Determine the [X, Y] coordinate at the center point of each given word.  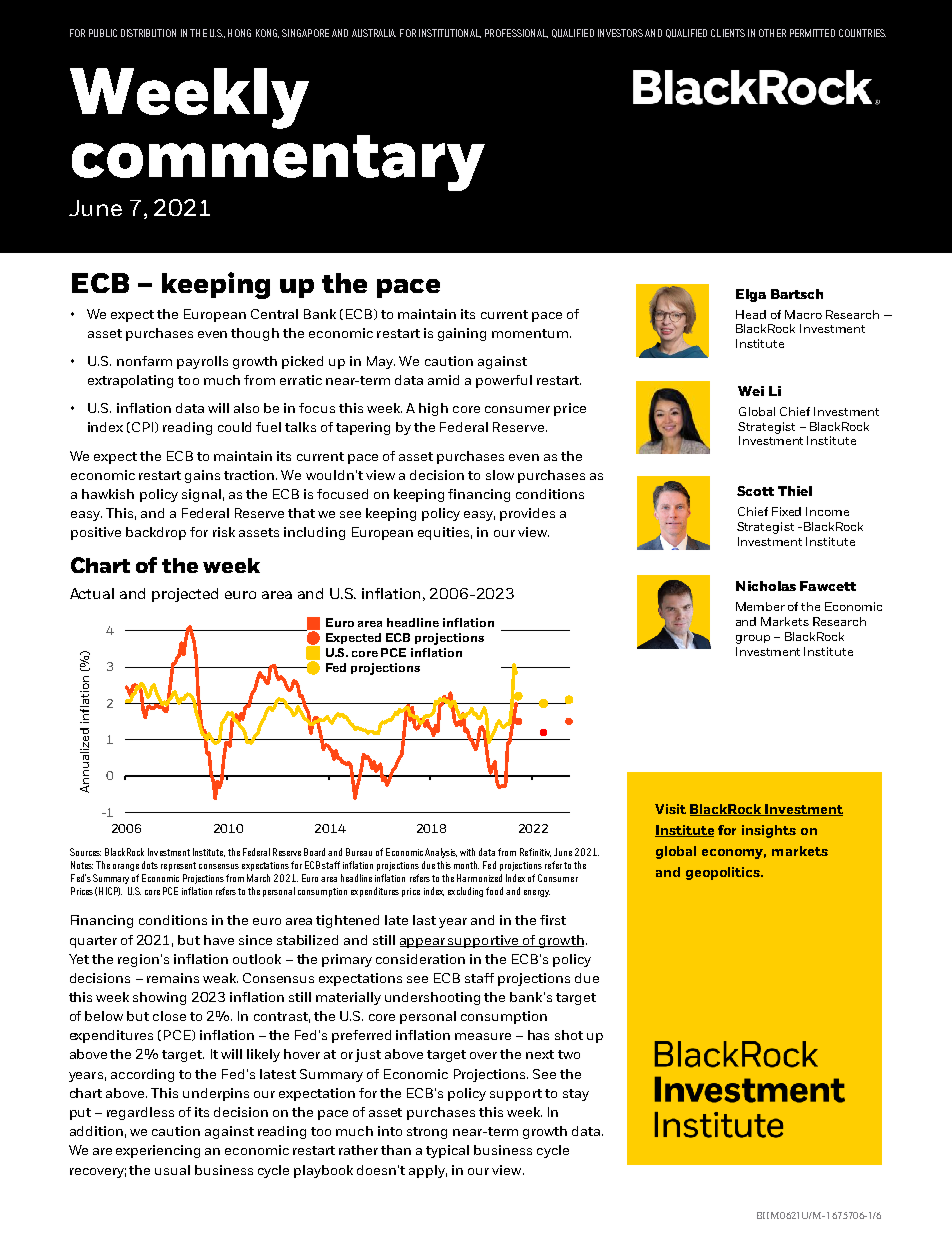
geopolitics [724, 873]
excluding [465, 892]
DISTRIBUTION [148, 33]
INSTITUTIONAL [450, 33]
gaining [462, 334]
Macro [803, 314]
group [753, 639]
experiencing [158, 1151]
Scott [755, 491]
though [255, 334]
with [467, 852]
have [219, 940]
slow [500, 475]
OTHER [772, 33]
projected [185, 595]
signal [201, 495]
